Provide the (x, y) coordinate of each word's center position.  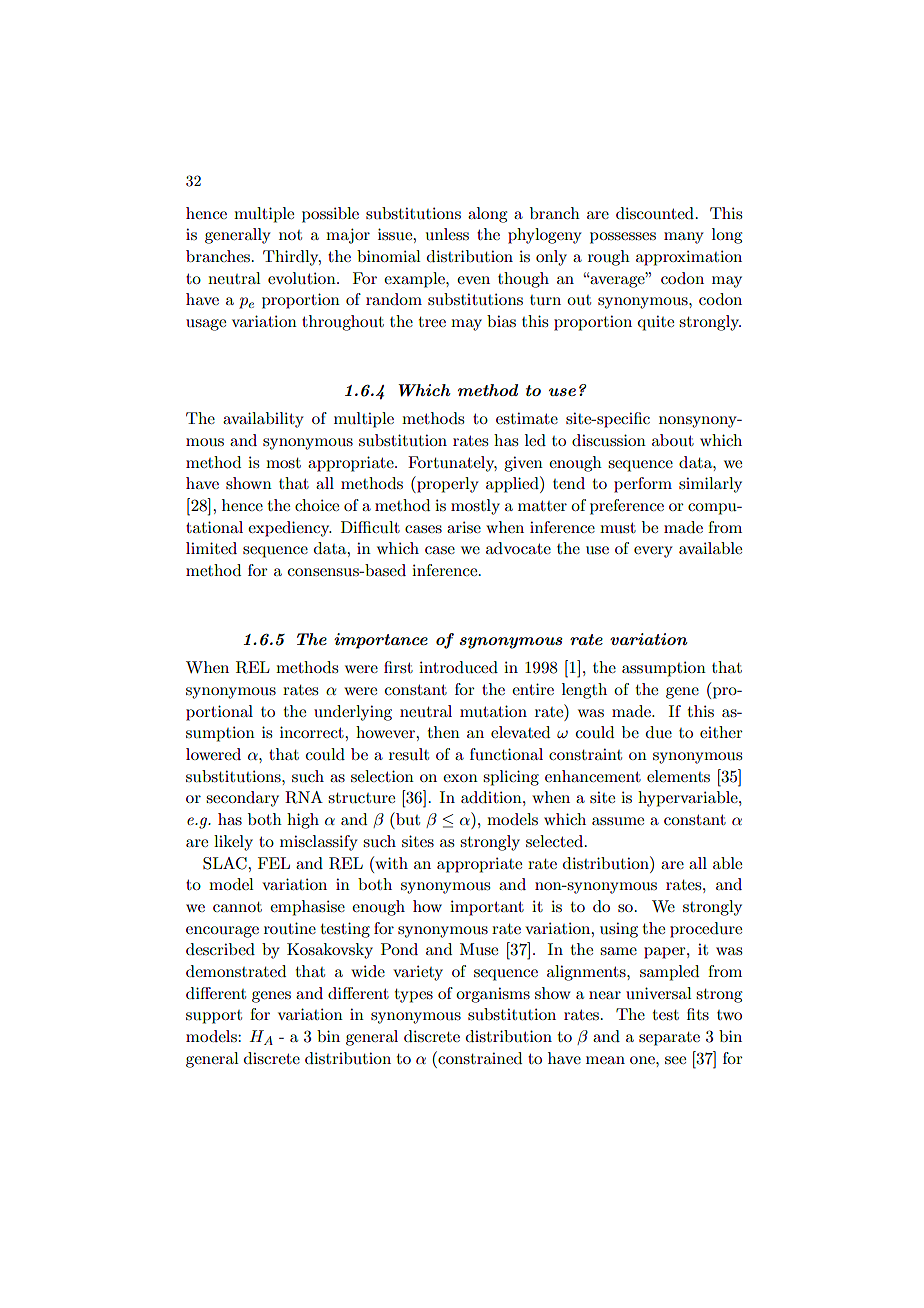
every (653, 552)
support (214, 1017)
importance (381, 641)
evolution (303, 278)
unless (447, 234)
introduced (458, 667)
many (684, 238)
